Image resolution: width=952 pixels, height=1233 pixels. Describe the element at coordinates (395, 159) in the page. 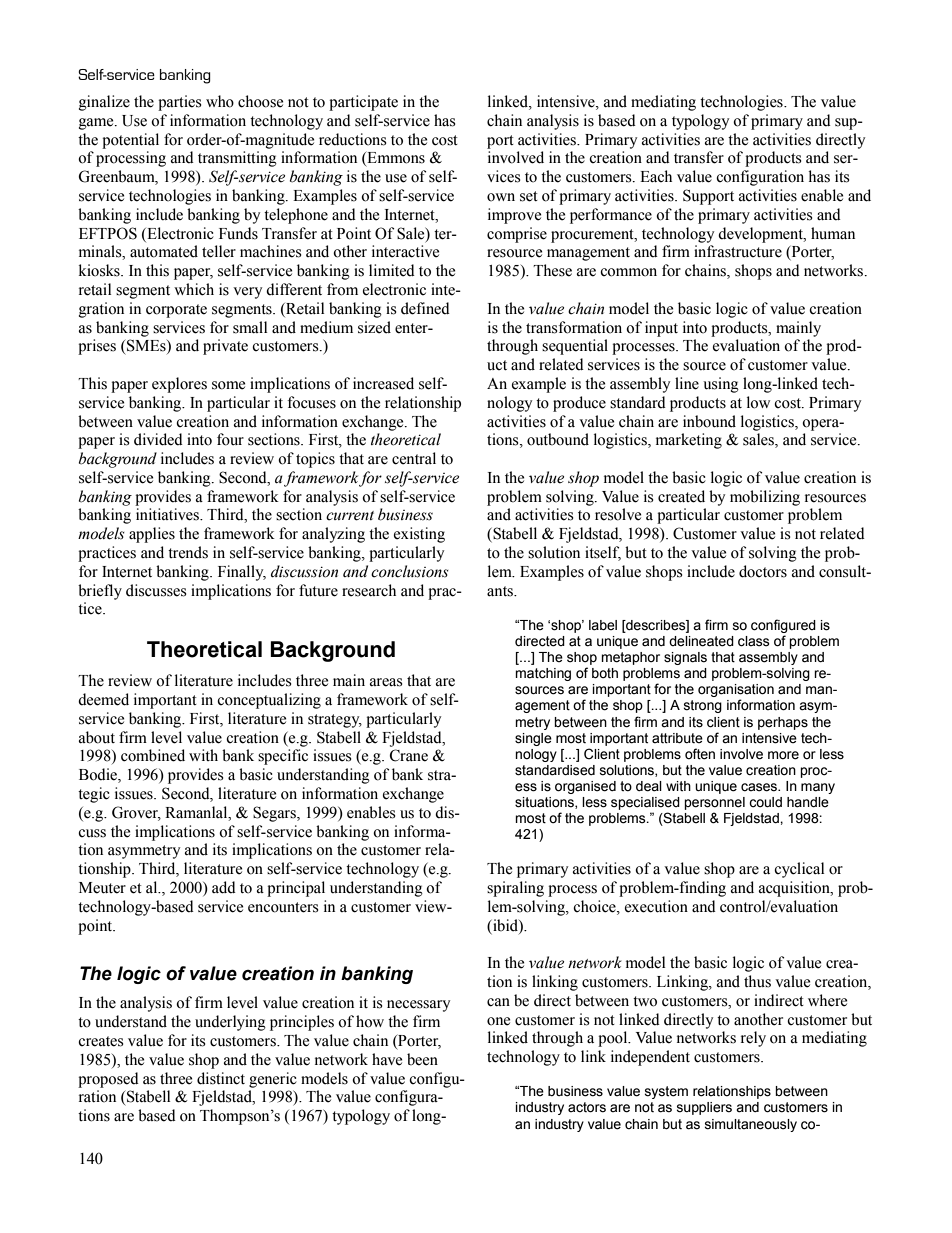

I see `Emmons` at that location.
